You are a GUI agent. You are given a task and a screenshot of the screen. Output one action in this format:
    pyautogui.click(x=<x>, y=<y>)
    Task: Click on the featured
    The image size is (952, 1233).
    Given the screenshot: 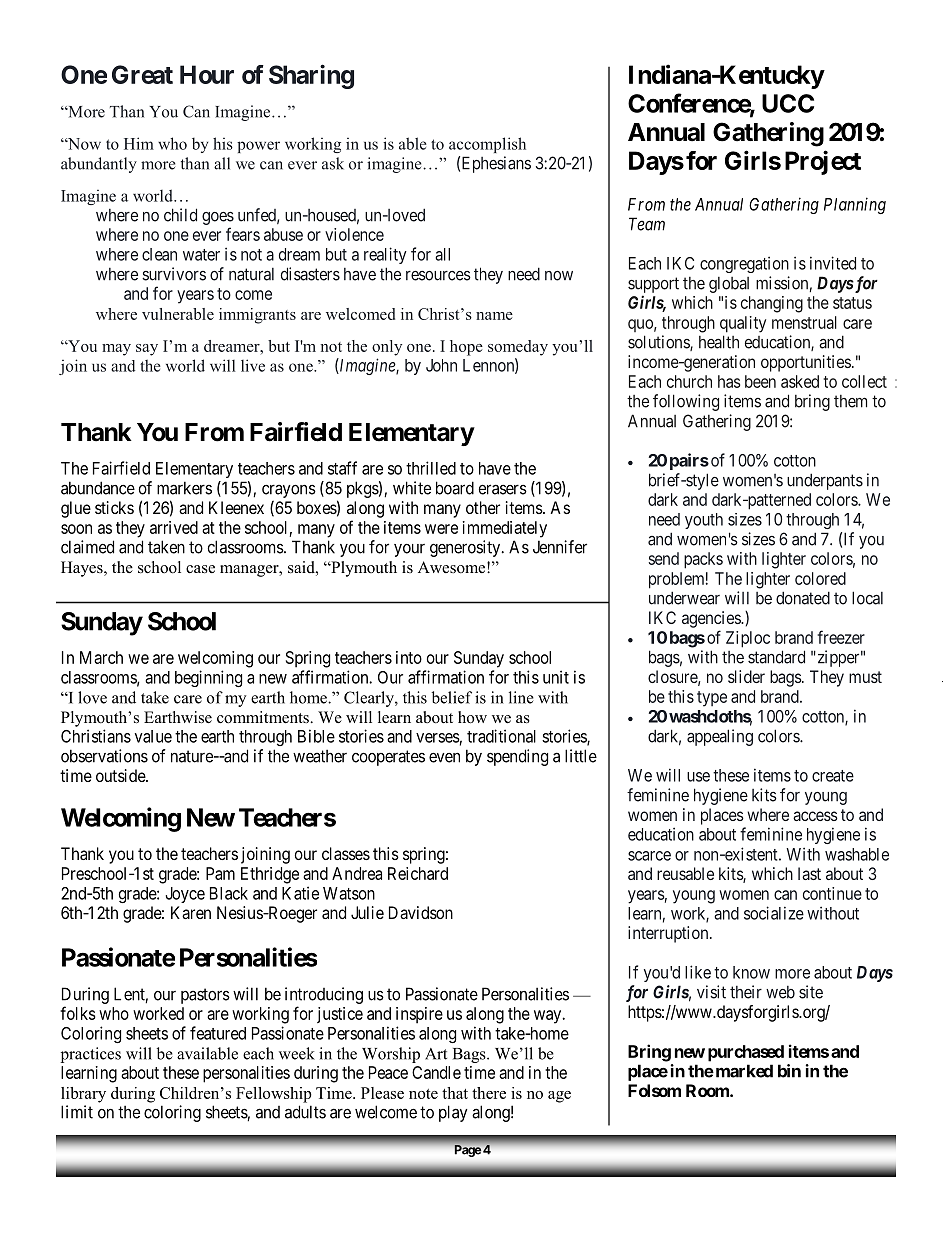 What is the action you would take?
    pyautogui.click(x=218, y=1033)
